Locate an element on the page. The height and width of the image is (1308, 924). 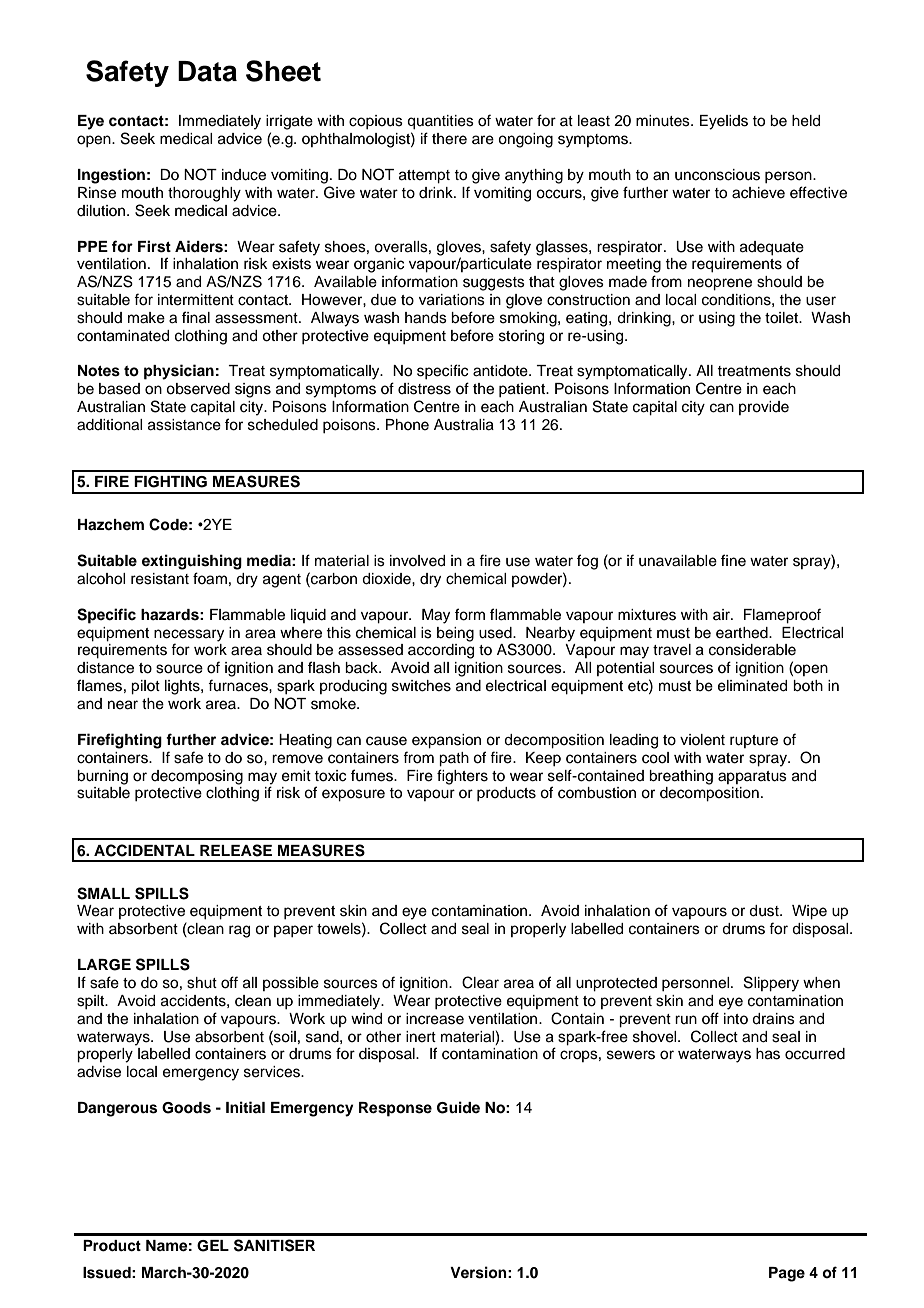
quantities is located at coordinates (440, 122).
